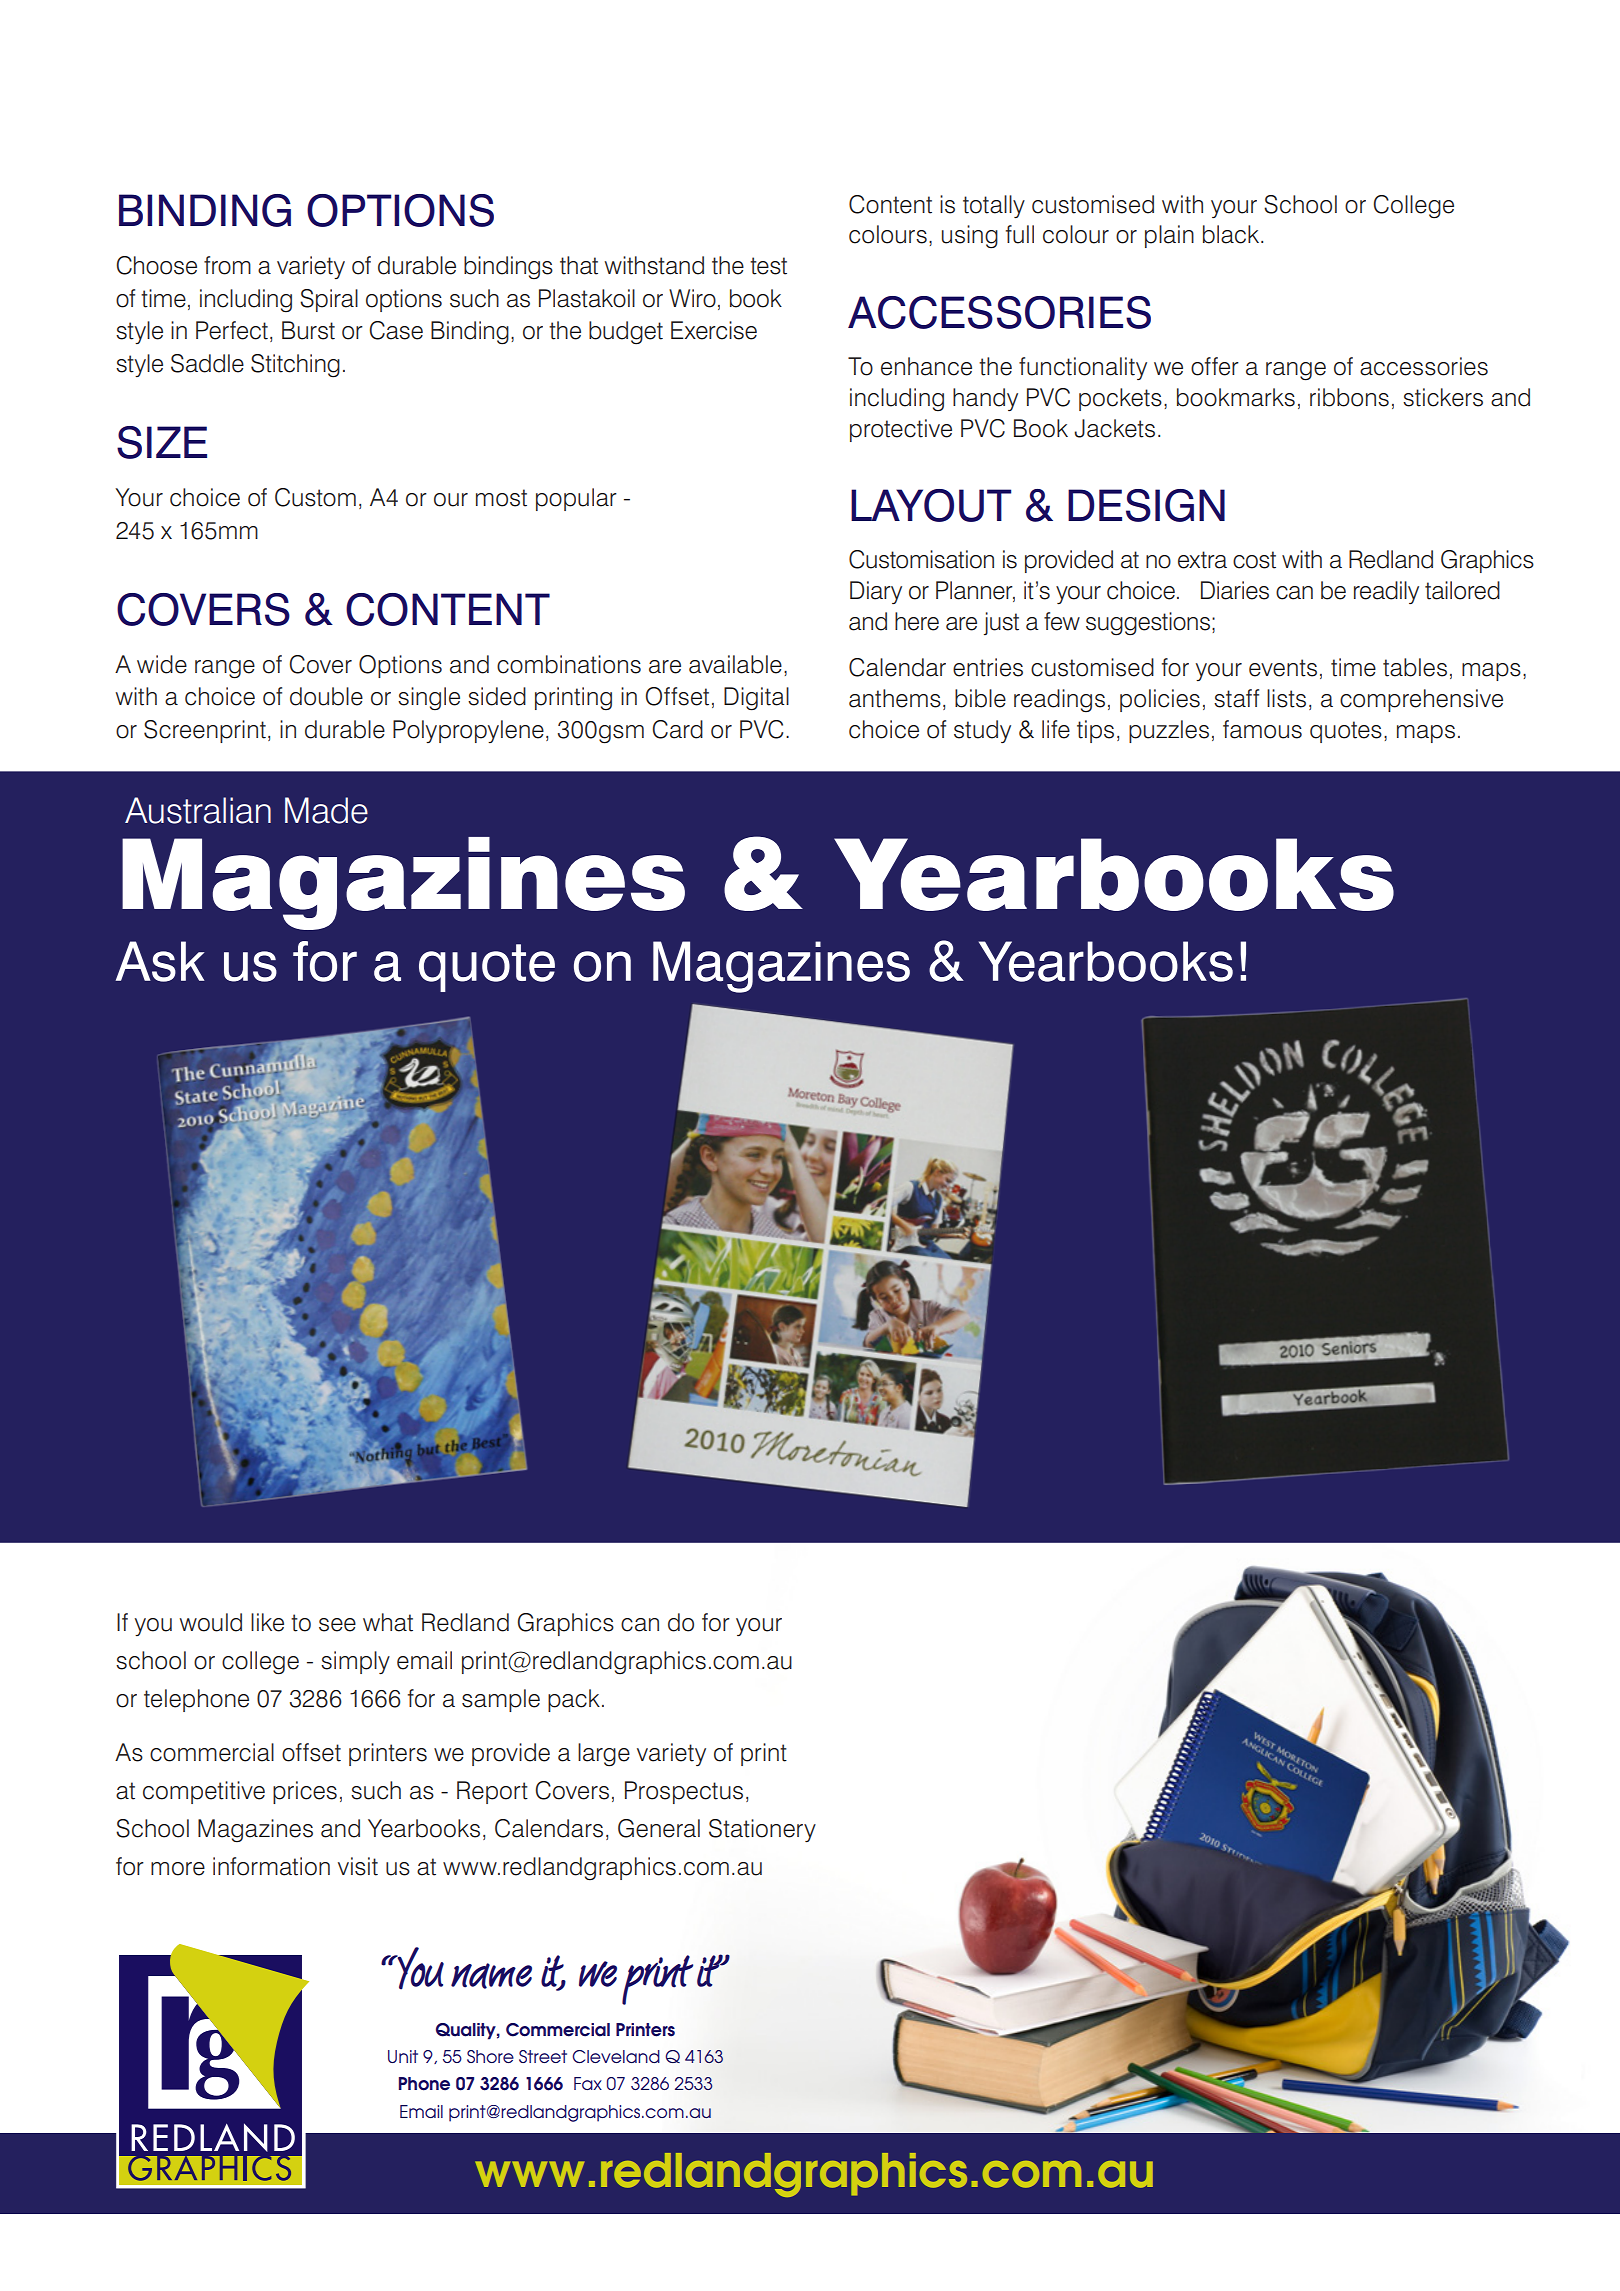 Image resolution: width=1620 pixels, height=2291 pixels. Describe the element at coordinates (762, 1830) in the page. I see `Stationery` at that location.
